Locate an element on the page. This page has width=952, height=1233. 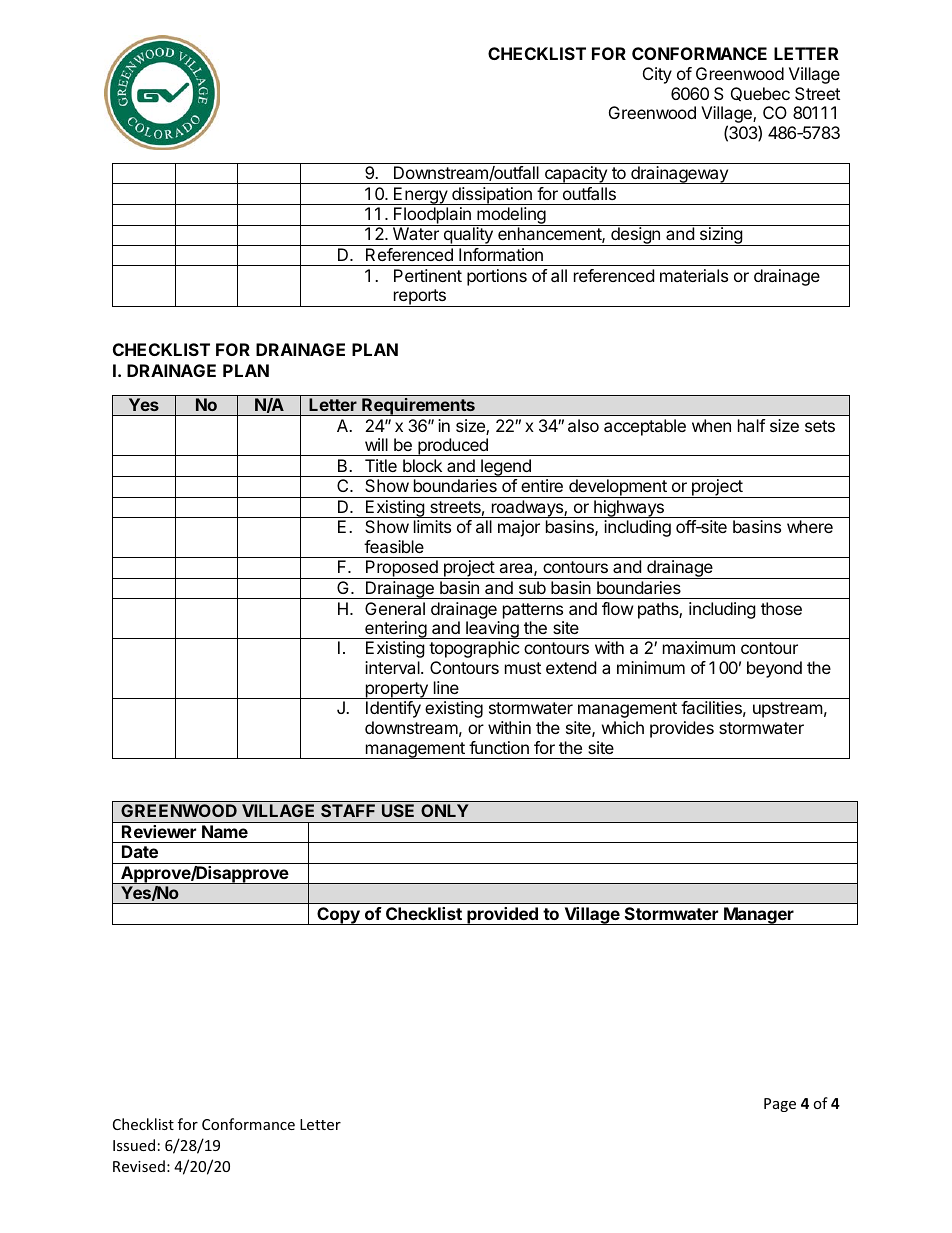
entering is located at coordinates (395, 630).
